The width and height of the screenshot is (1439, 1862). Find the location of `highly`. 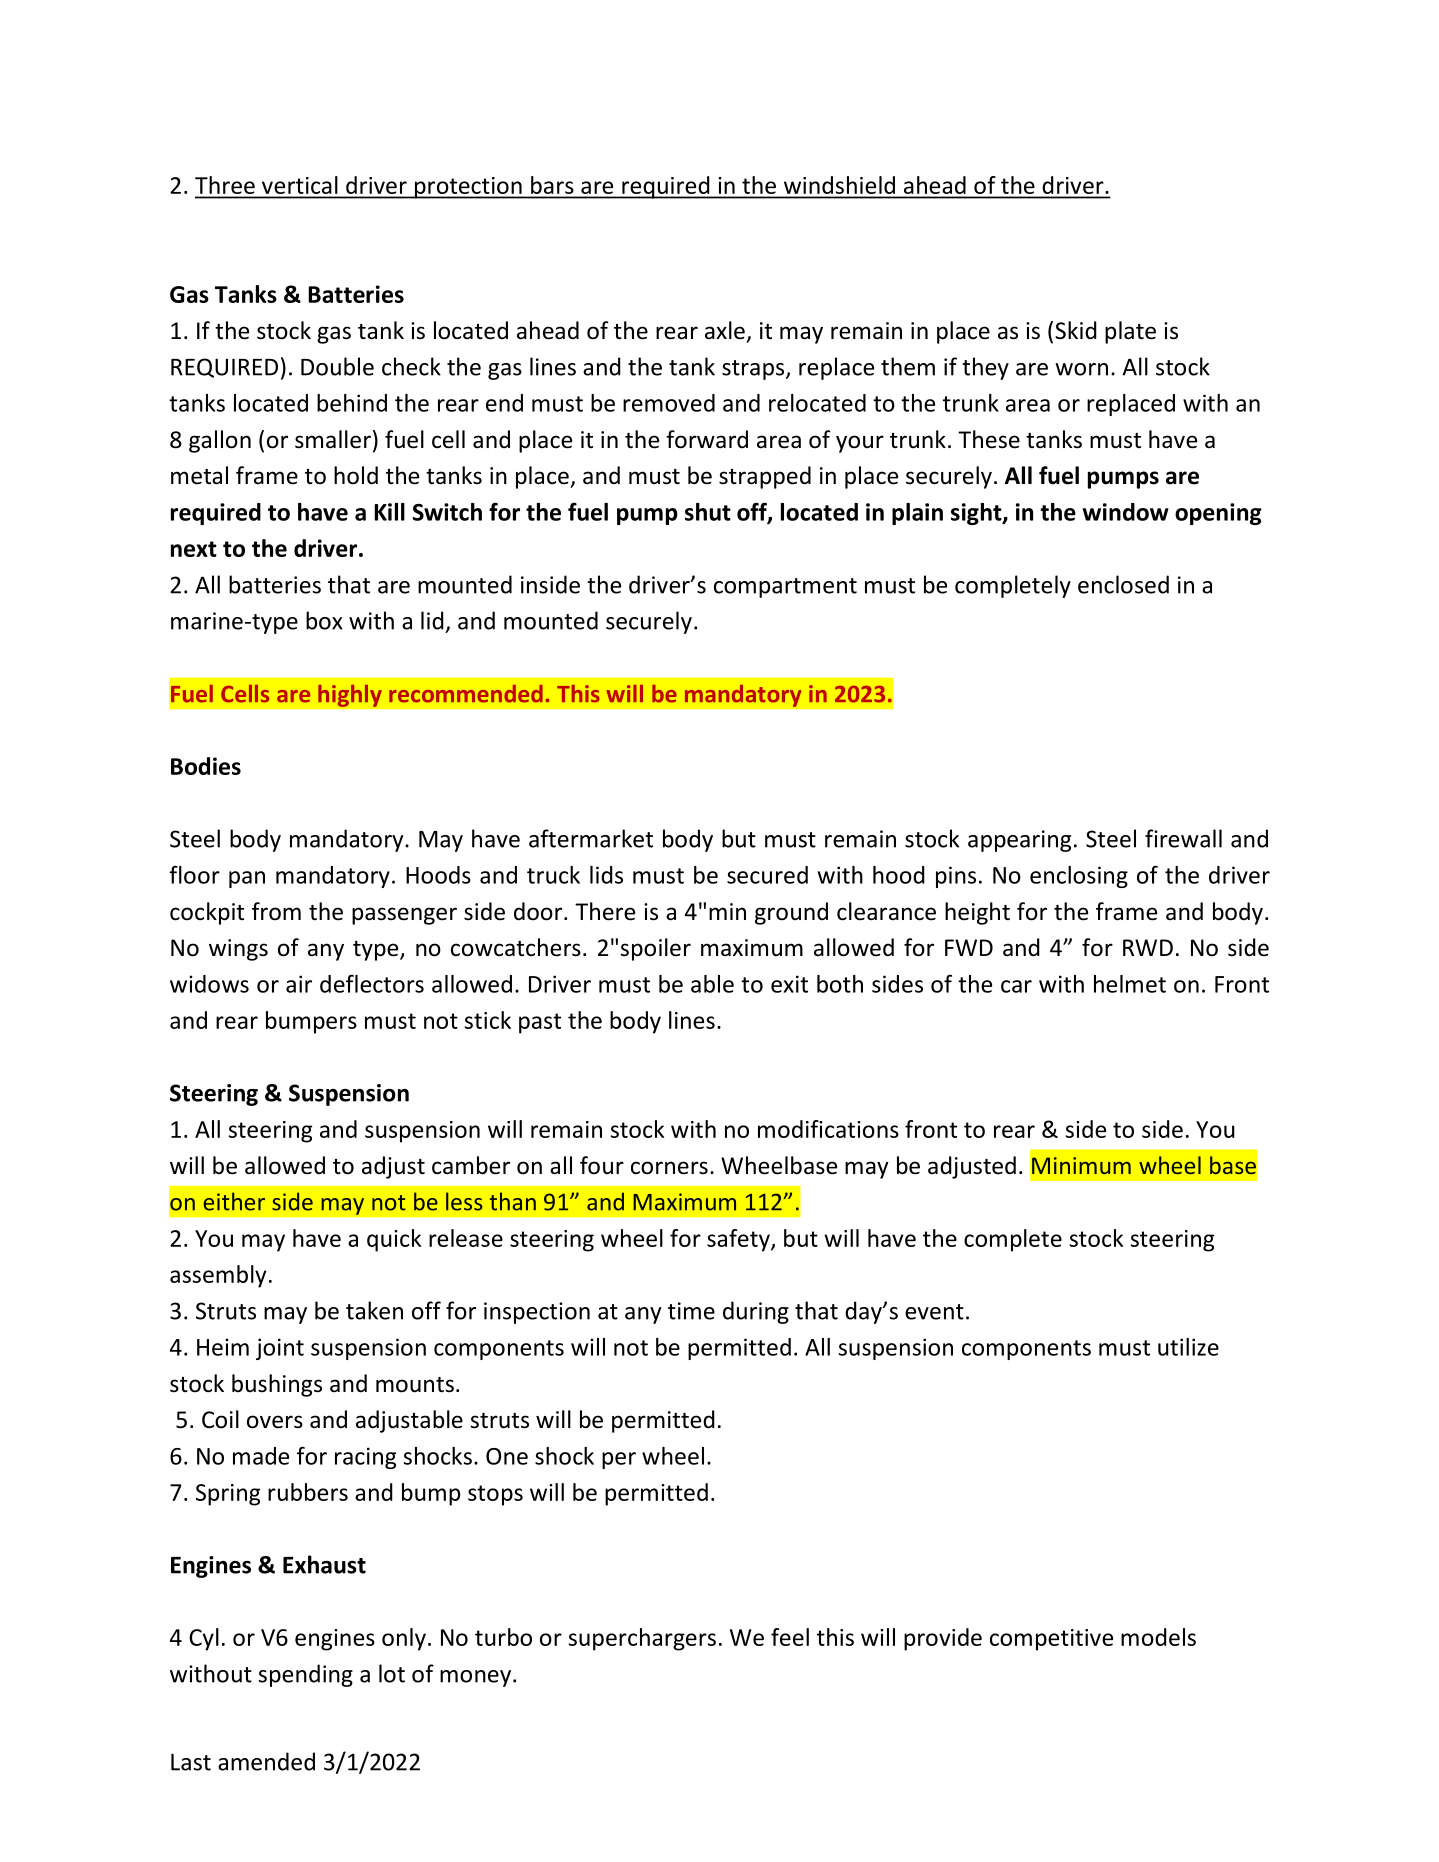

highly is located at coordinates (350, 695).
